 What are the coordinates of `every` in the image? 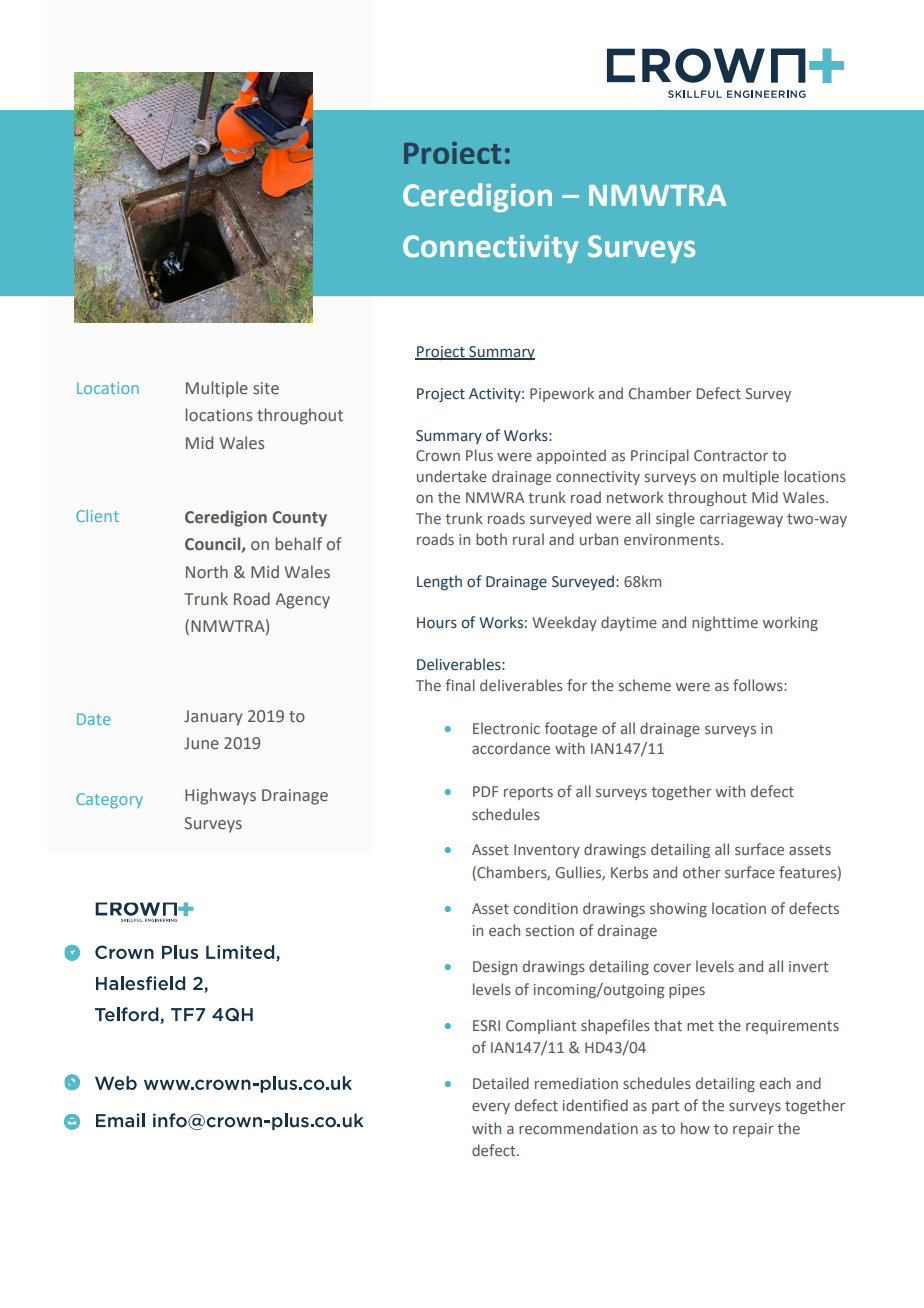 It's located at (491, 1108).
